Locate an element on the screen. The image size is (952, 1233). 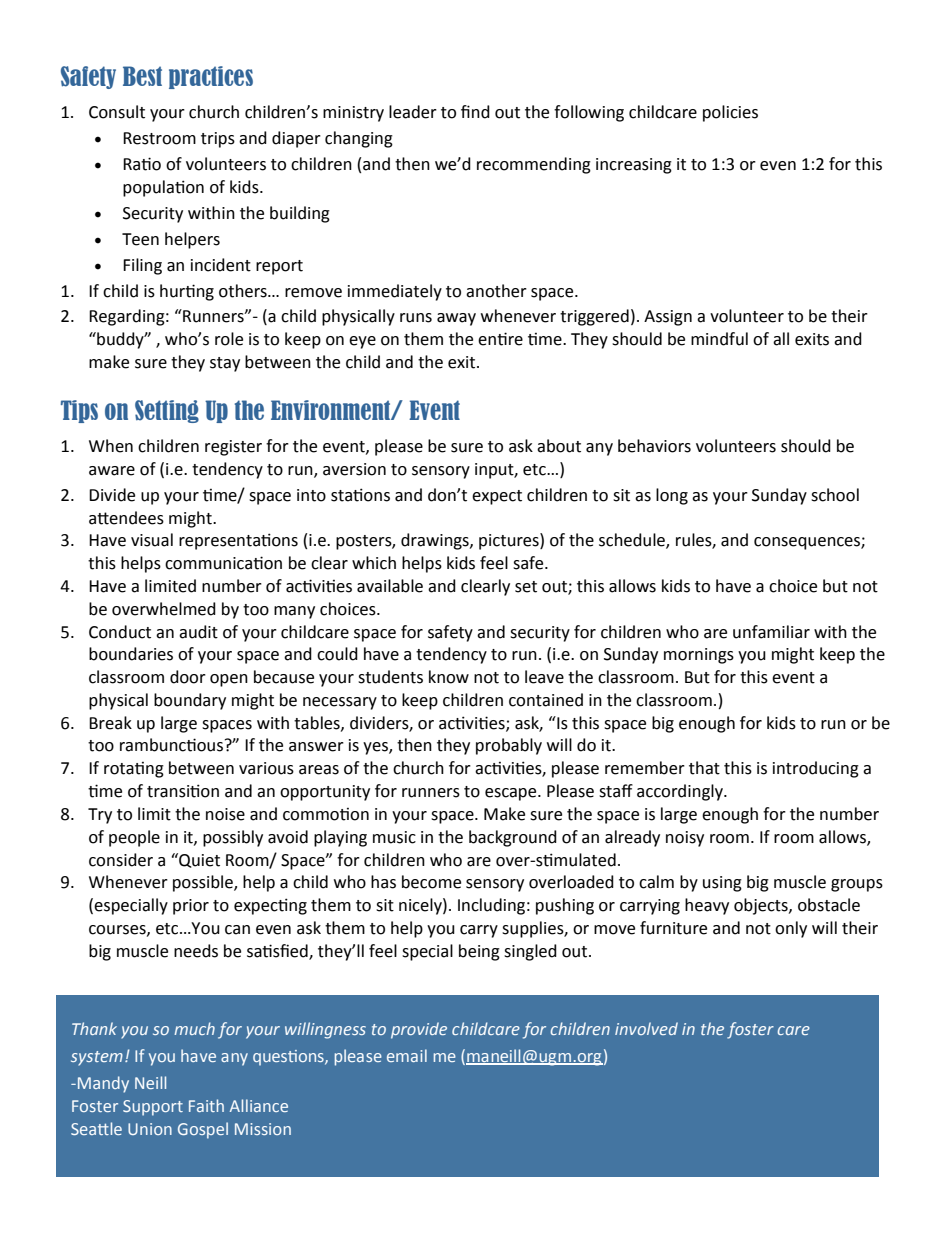
rambunctious is located at coordinates (171, 745).
